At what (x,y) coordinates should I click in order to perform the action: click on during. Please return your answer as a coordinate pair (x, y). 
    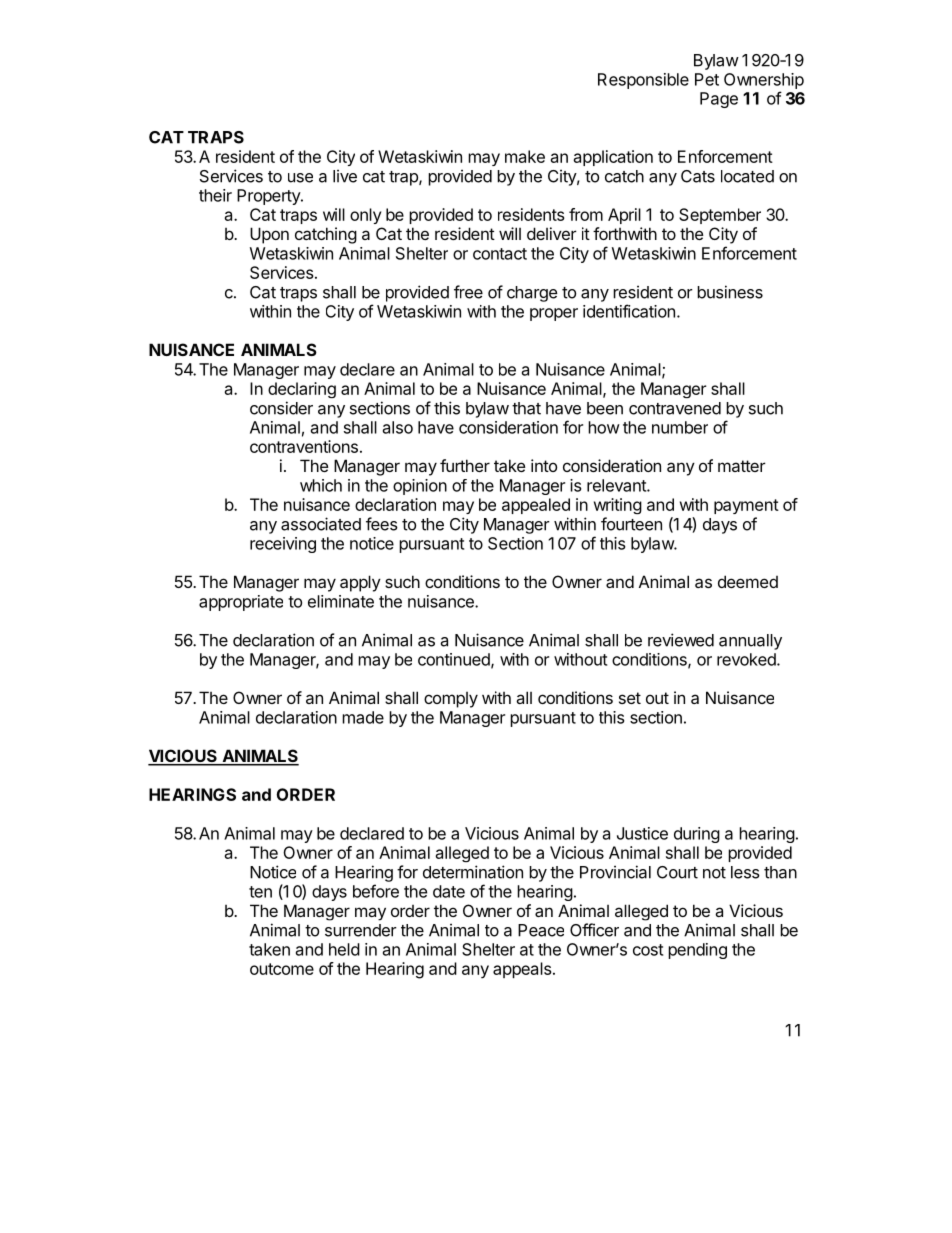
    Looking at the image, I should click on (697, 835).
